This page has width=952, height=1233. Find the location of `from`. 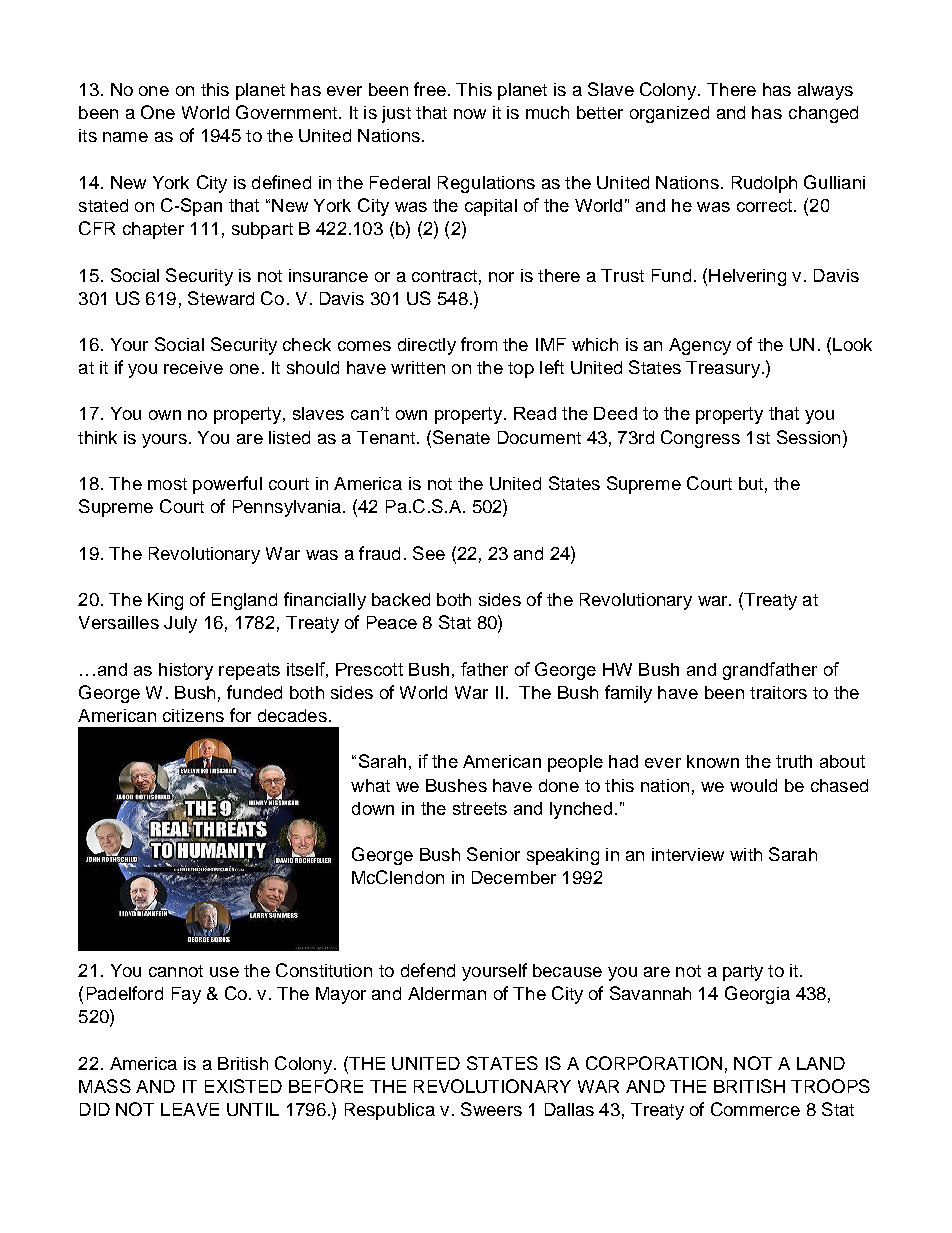

from is located at coordinates (479, 344).
